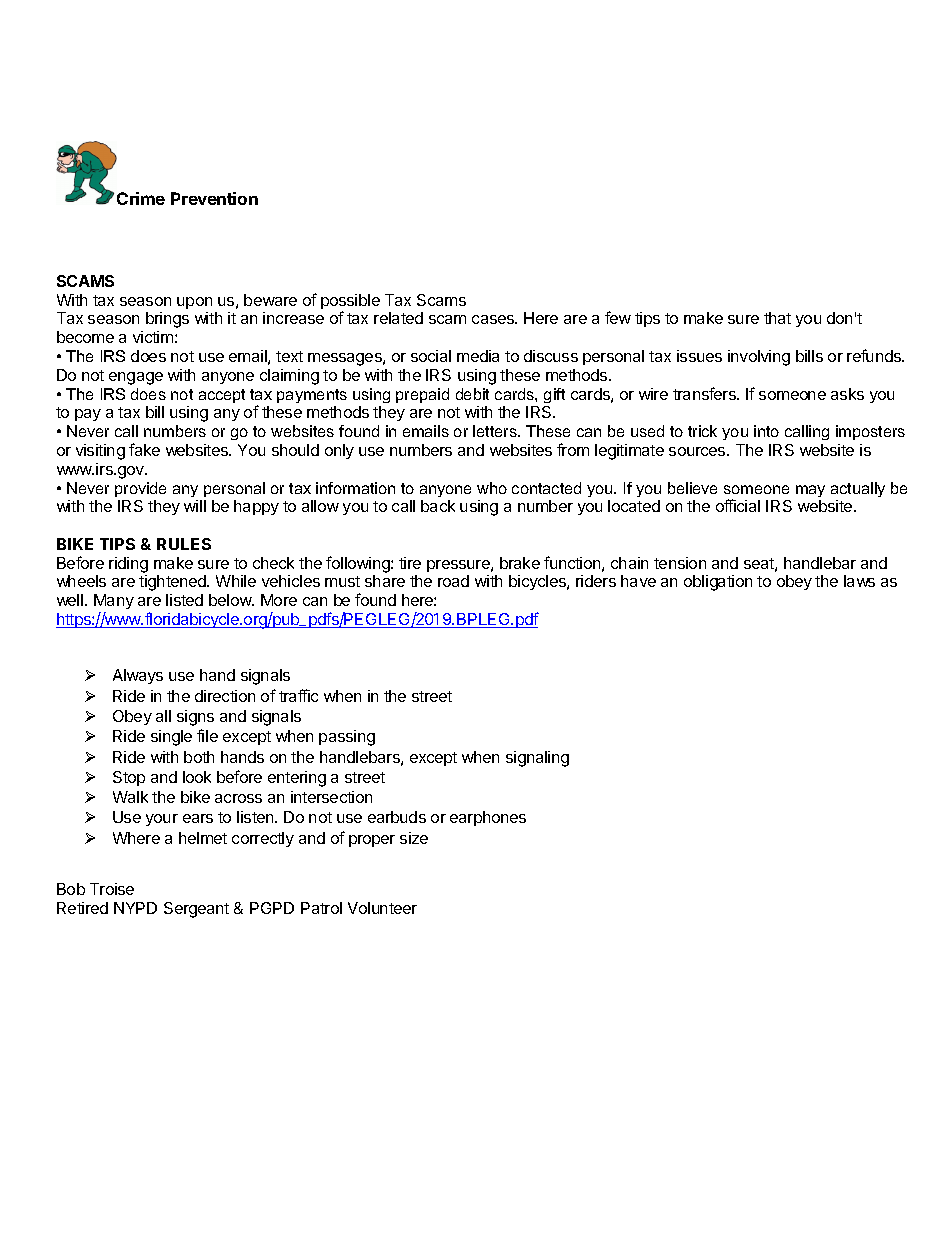 This screenshot has width=952, height=1233. I want to click on possible, so click(350, 303).
